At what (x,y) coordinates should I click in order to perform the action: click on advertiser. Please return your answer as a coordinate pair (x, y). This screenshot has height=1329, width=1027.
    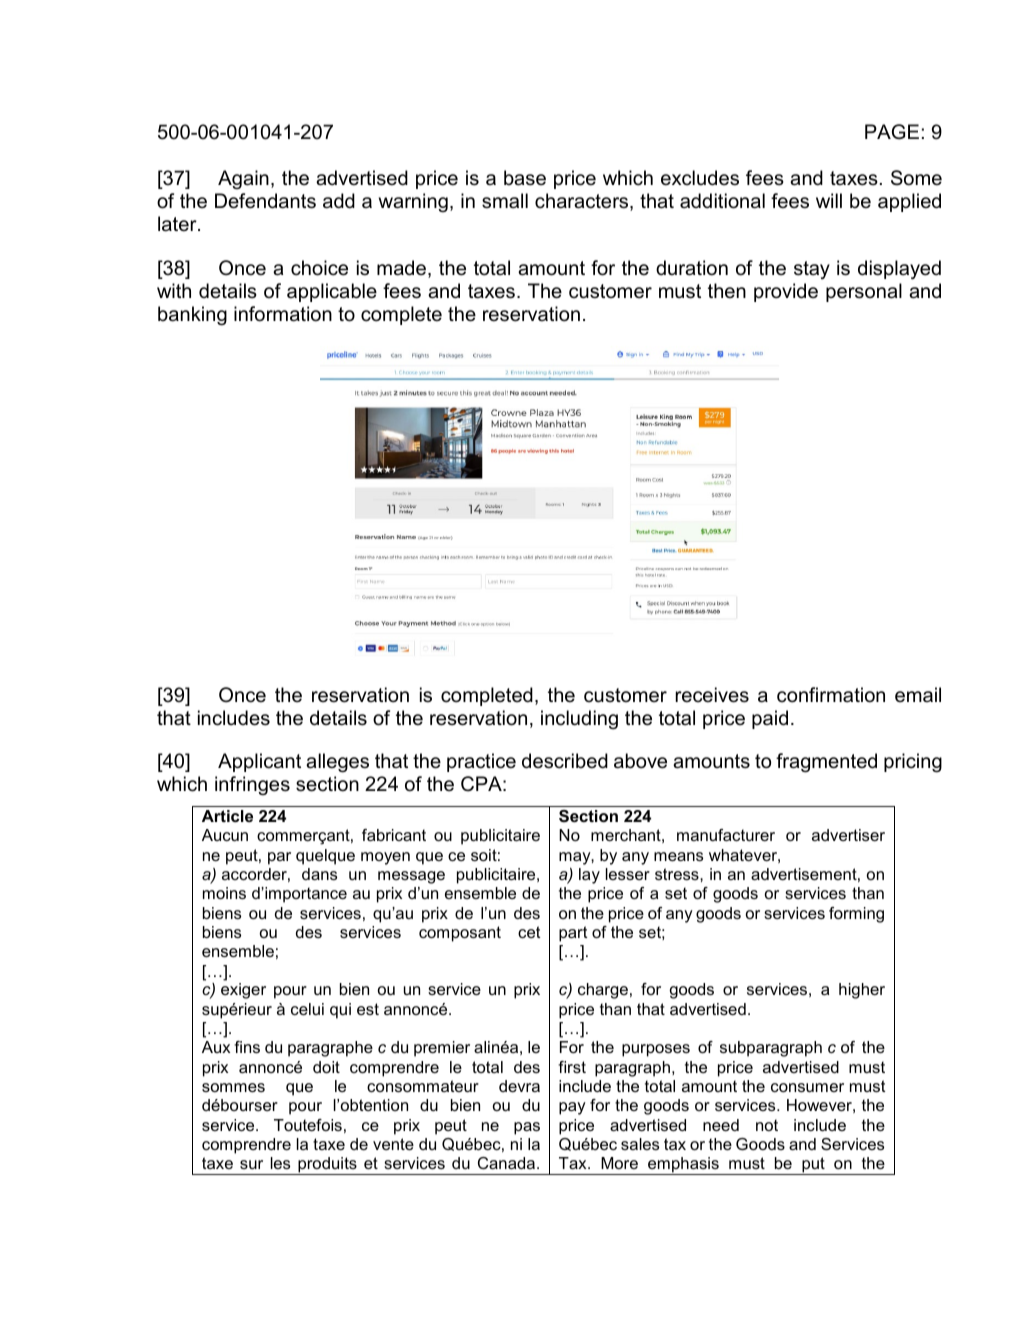
    Looking at the image, I should click on (848, 835).
